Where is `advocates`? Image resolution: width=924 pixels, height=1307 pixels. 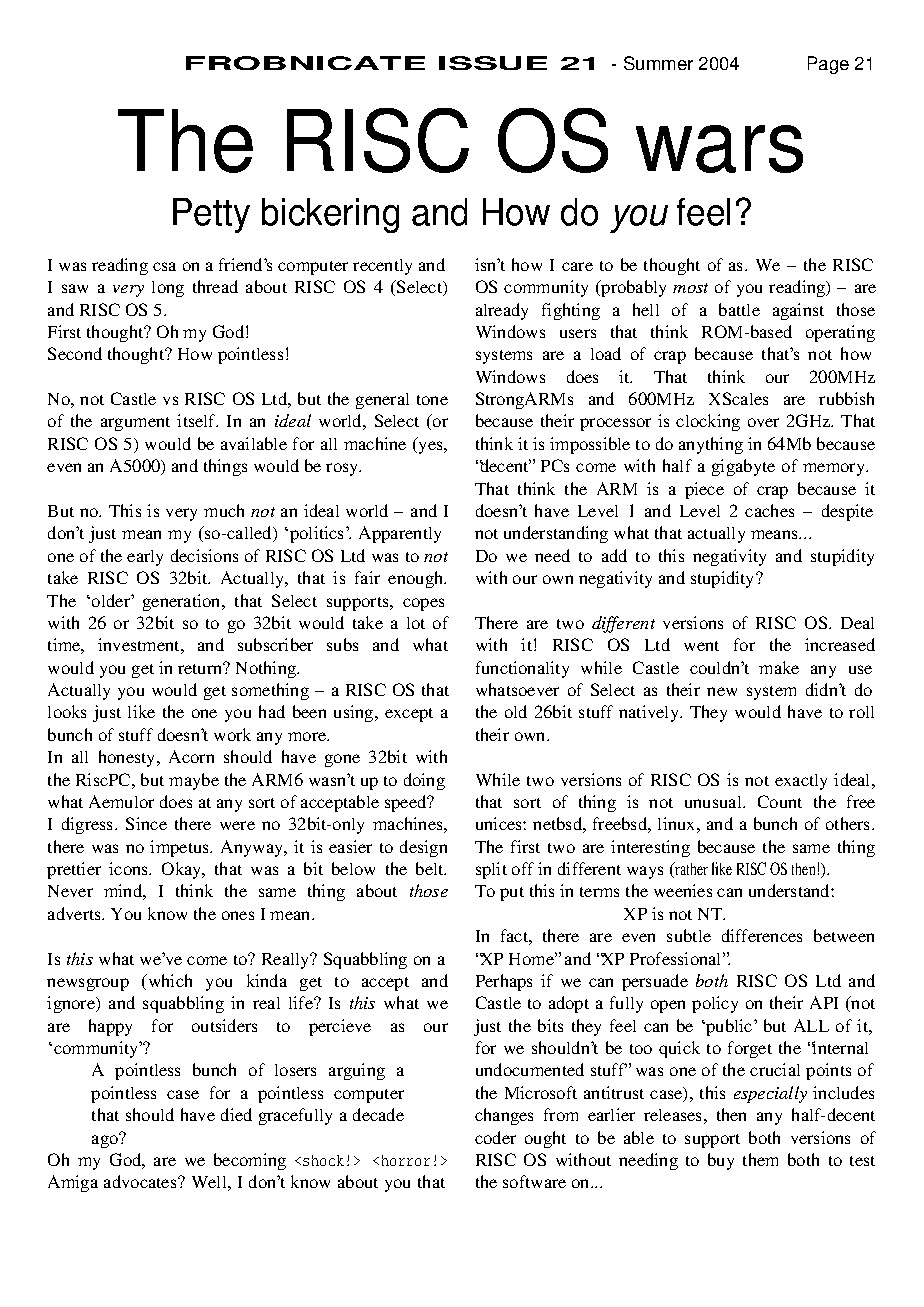 advocates is located at coordinates (141, 1181).
